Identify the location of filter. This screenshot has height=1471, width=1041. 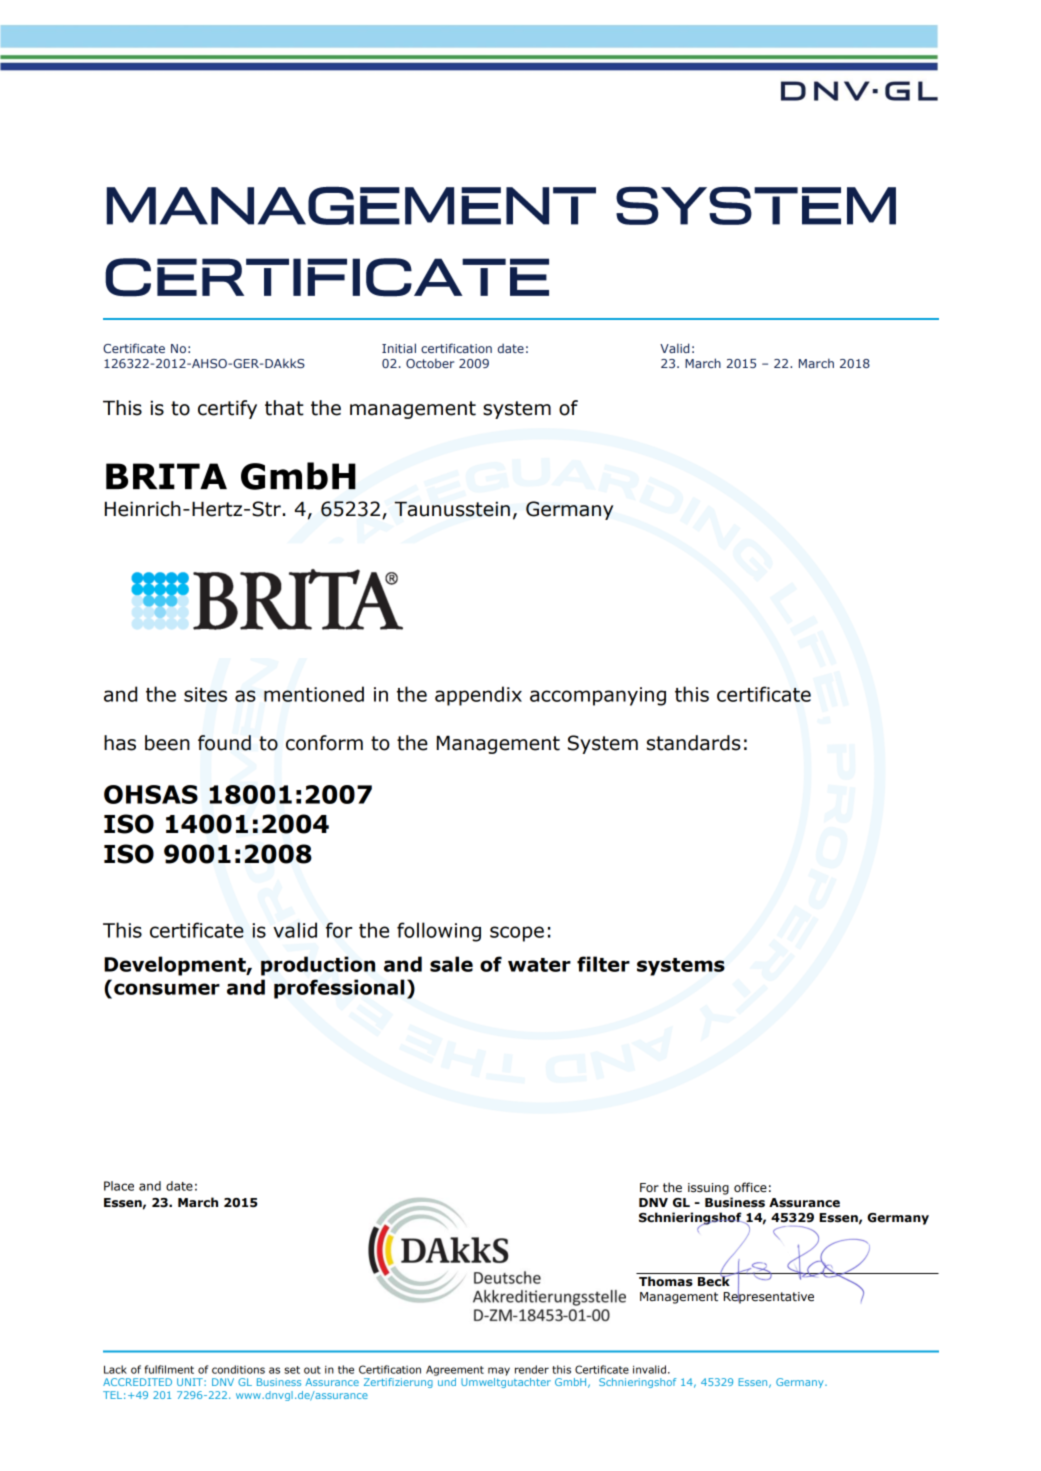
(603, 964).
